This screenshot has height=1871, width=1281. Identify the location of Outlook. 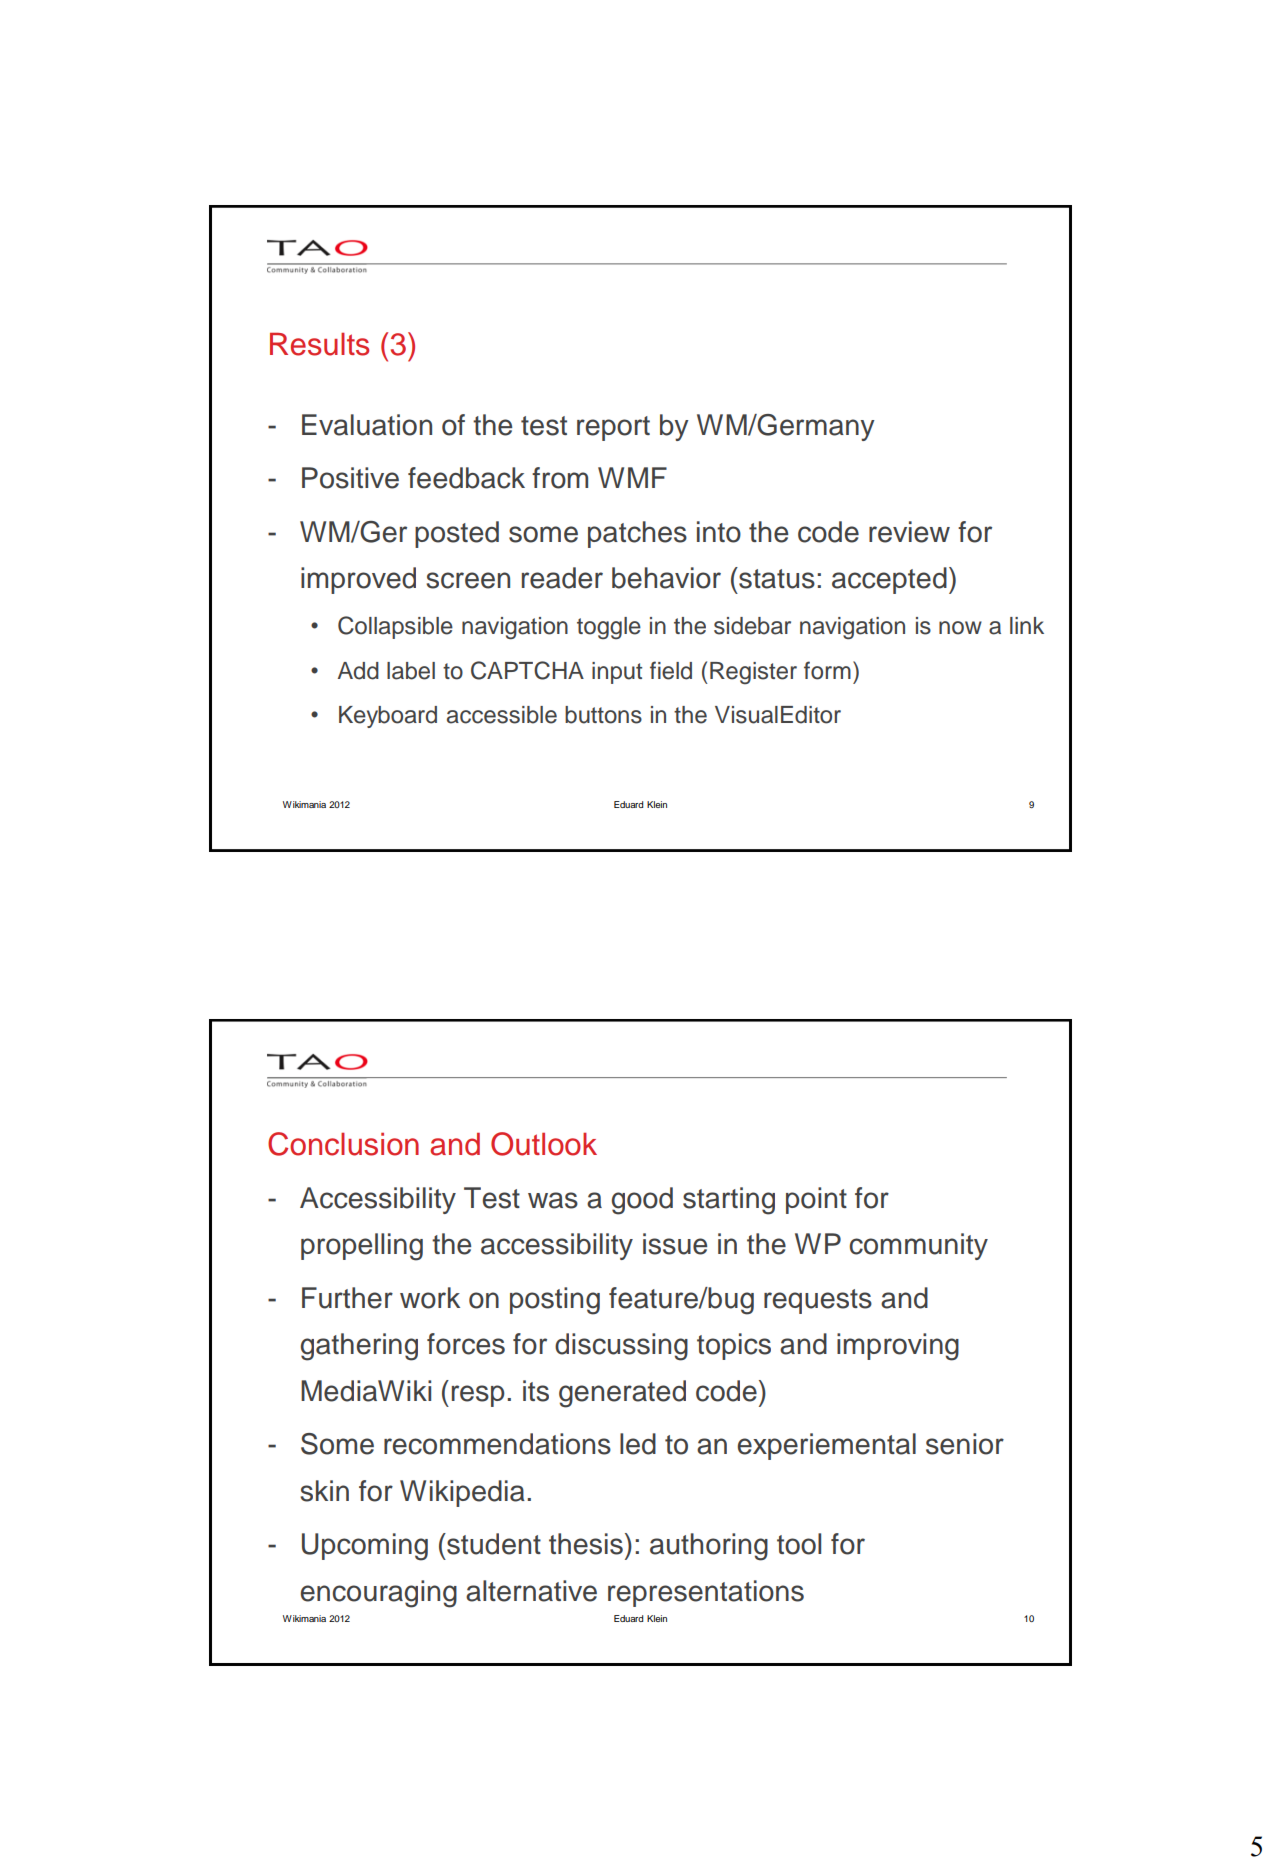
(544, 1144).
